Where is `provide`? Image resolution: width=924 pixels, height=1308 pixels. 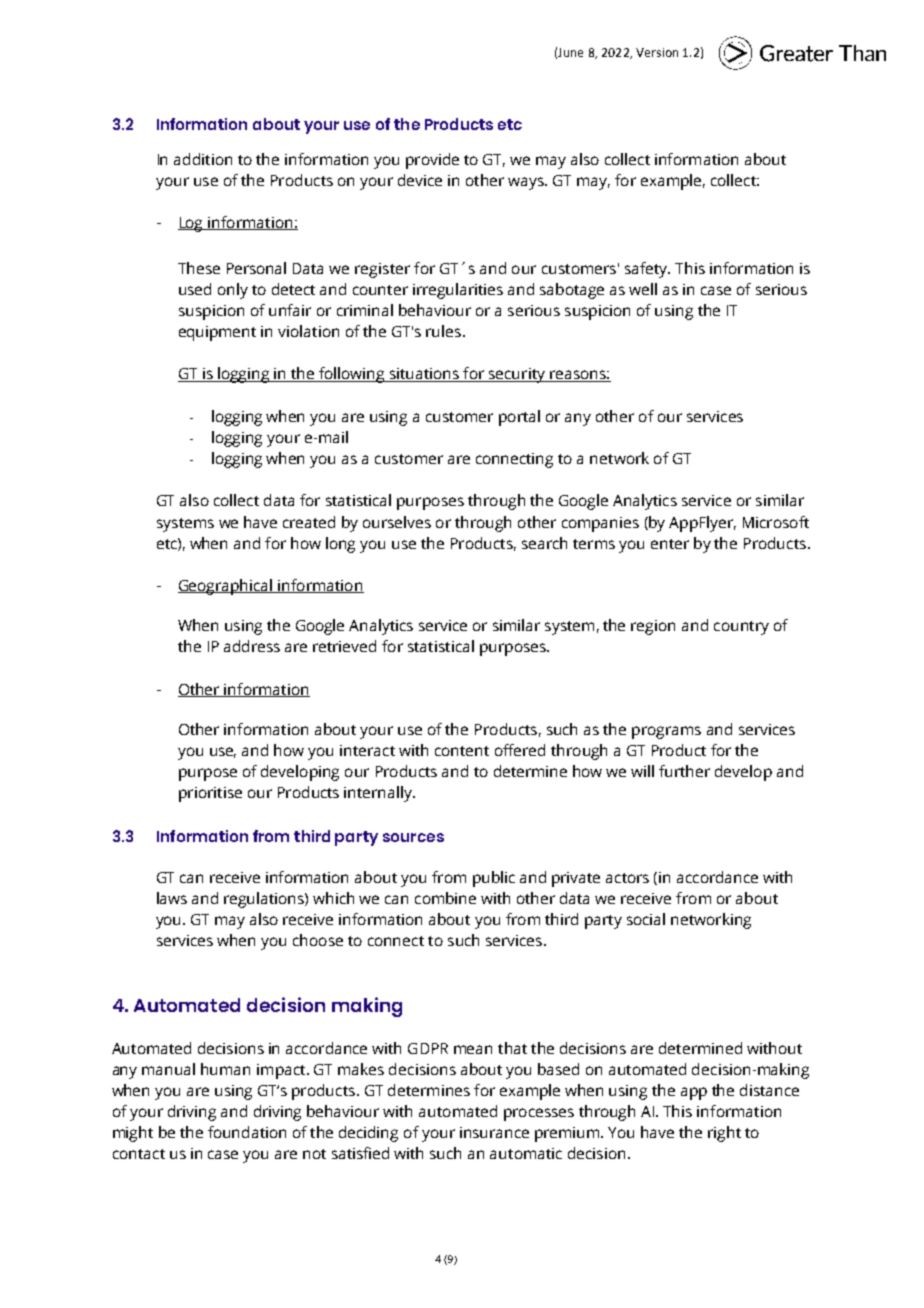 provide is located at coordinates (432, 161).
